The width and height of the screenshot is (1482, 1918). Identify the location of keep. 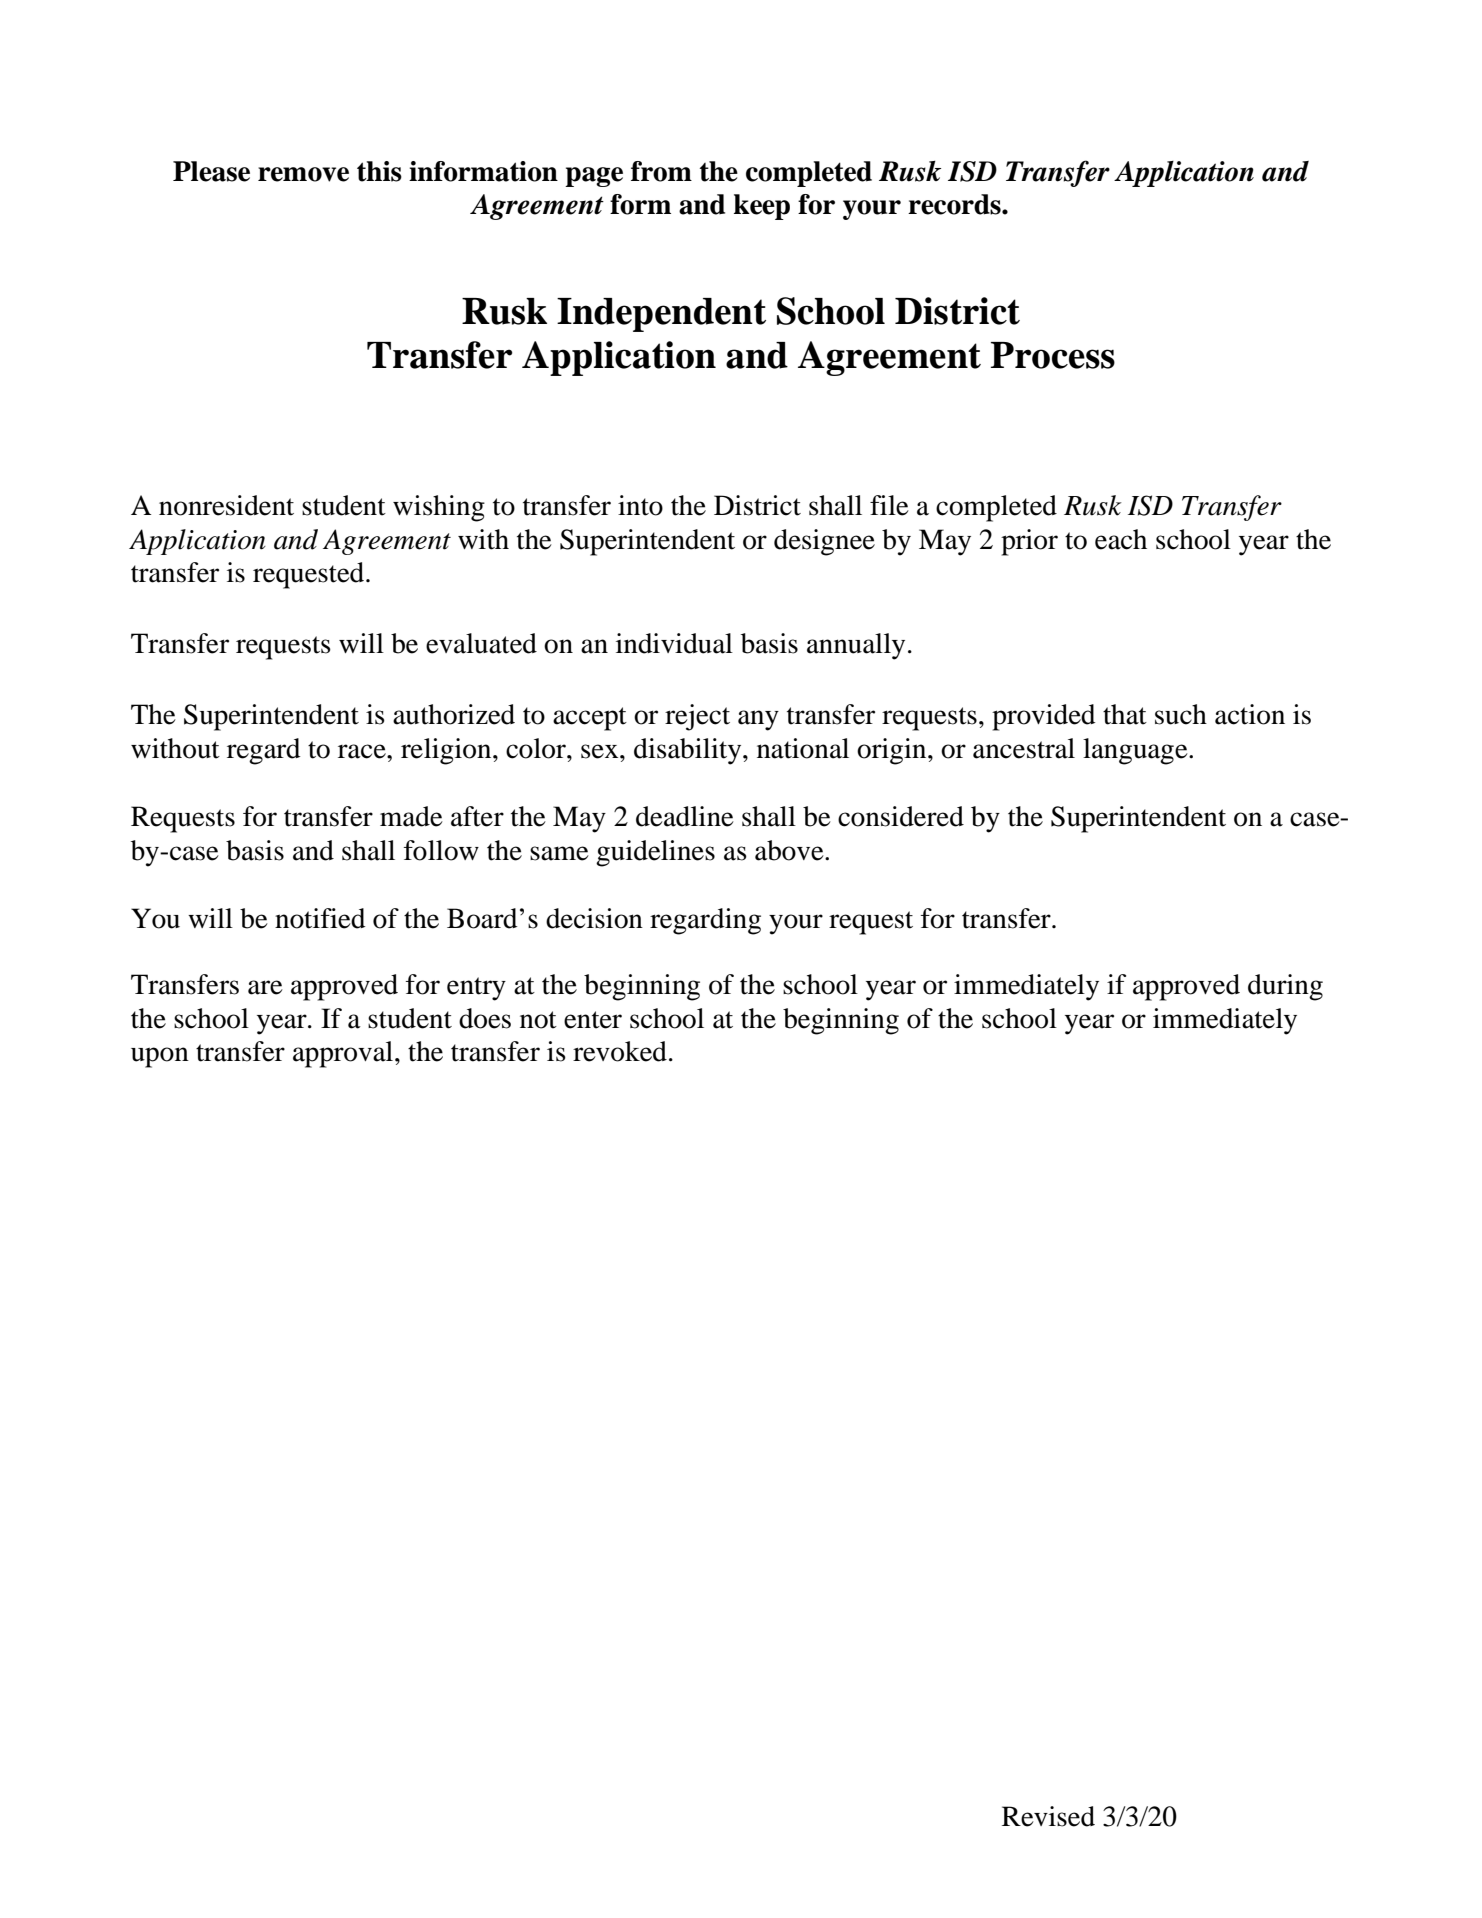
(762, 207).
